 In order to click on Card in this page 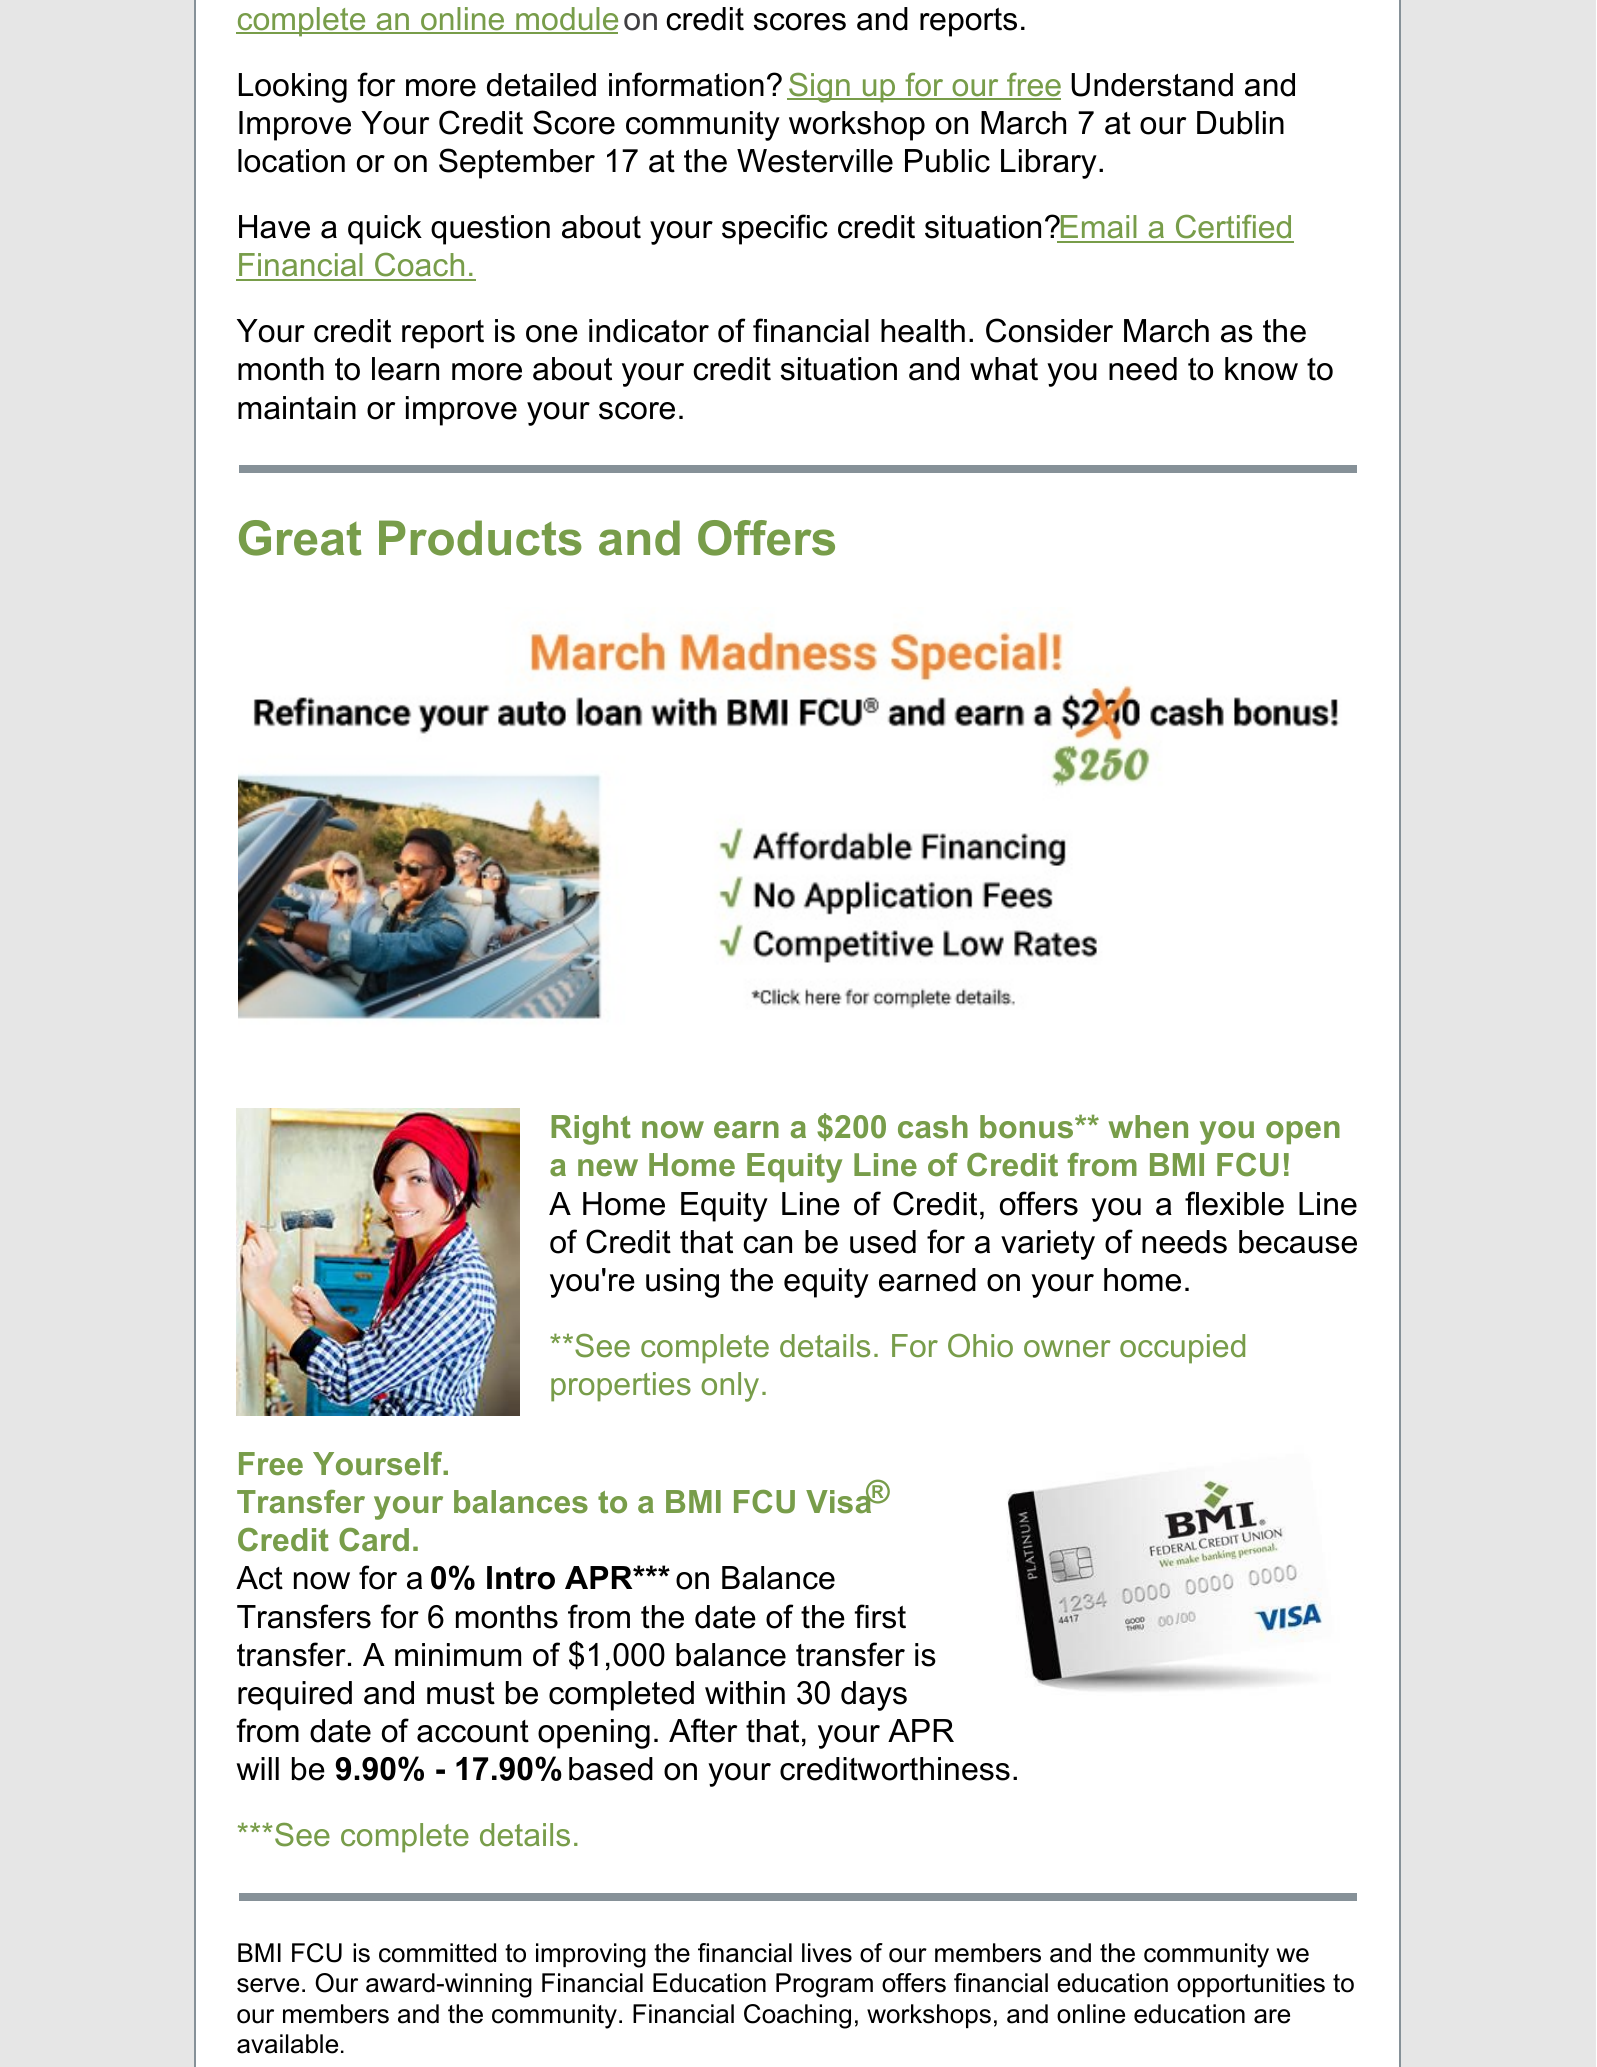, I will do `click(374, 1540)`.
